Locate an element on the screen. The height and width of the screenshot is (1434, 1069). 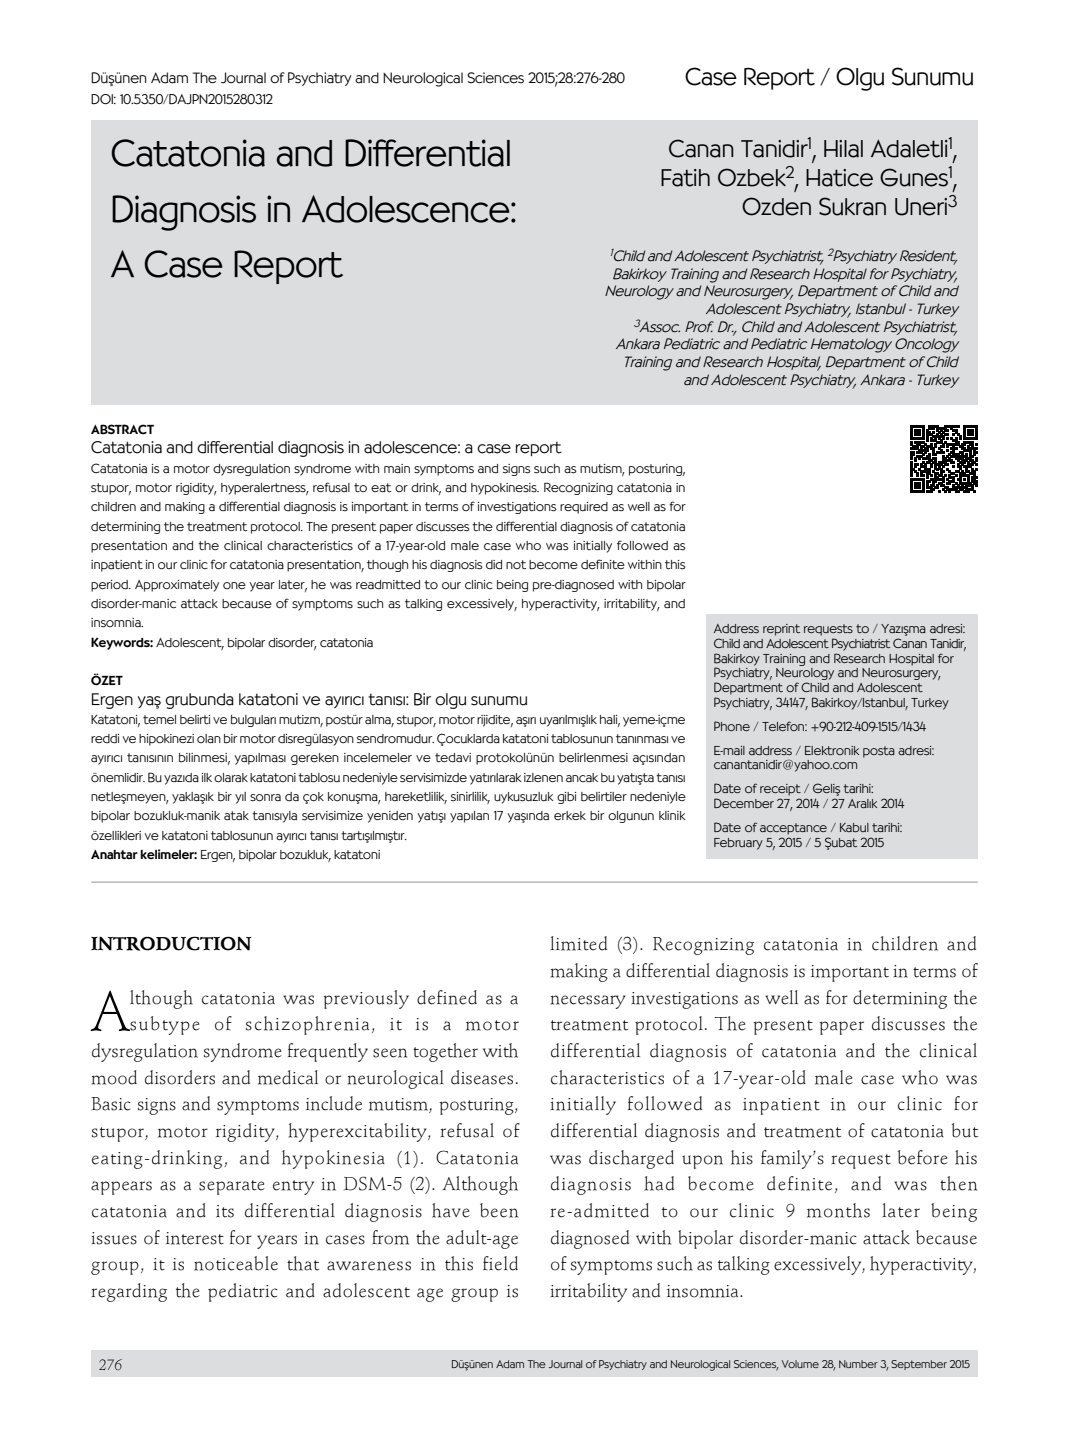
noticeable is located at coordinates (236, 1263).
